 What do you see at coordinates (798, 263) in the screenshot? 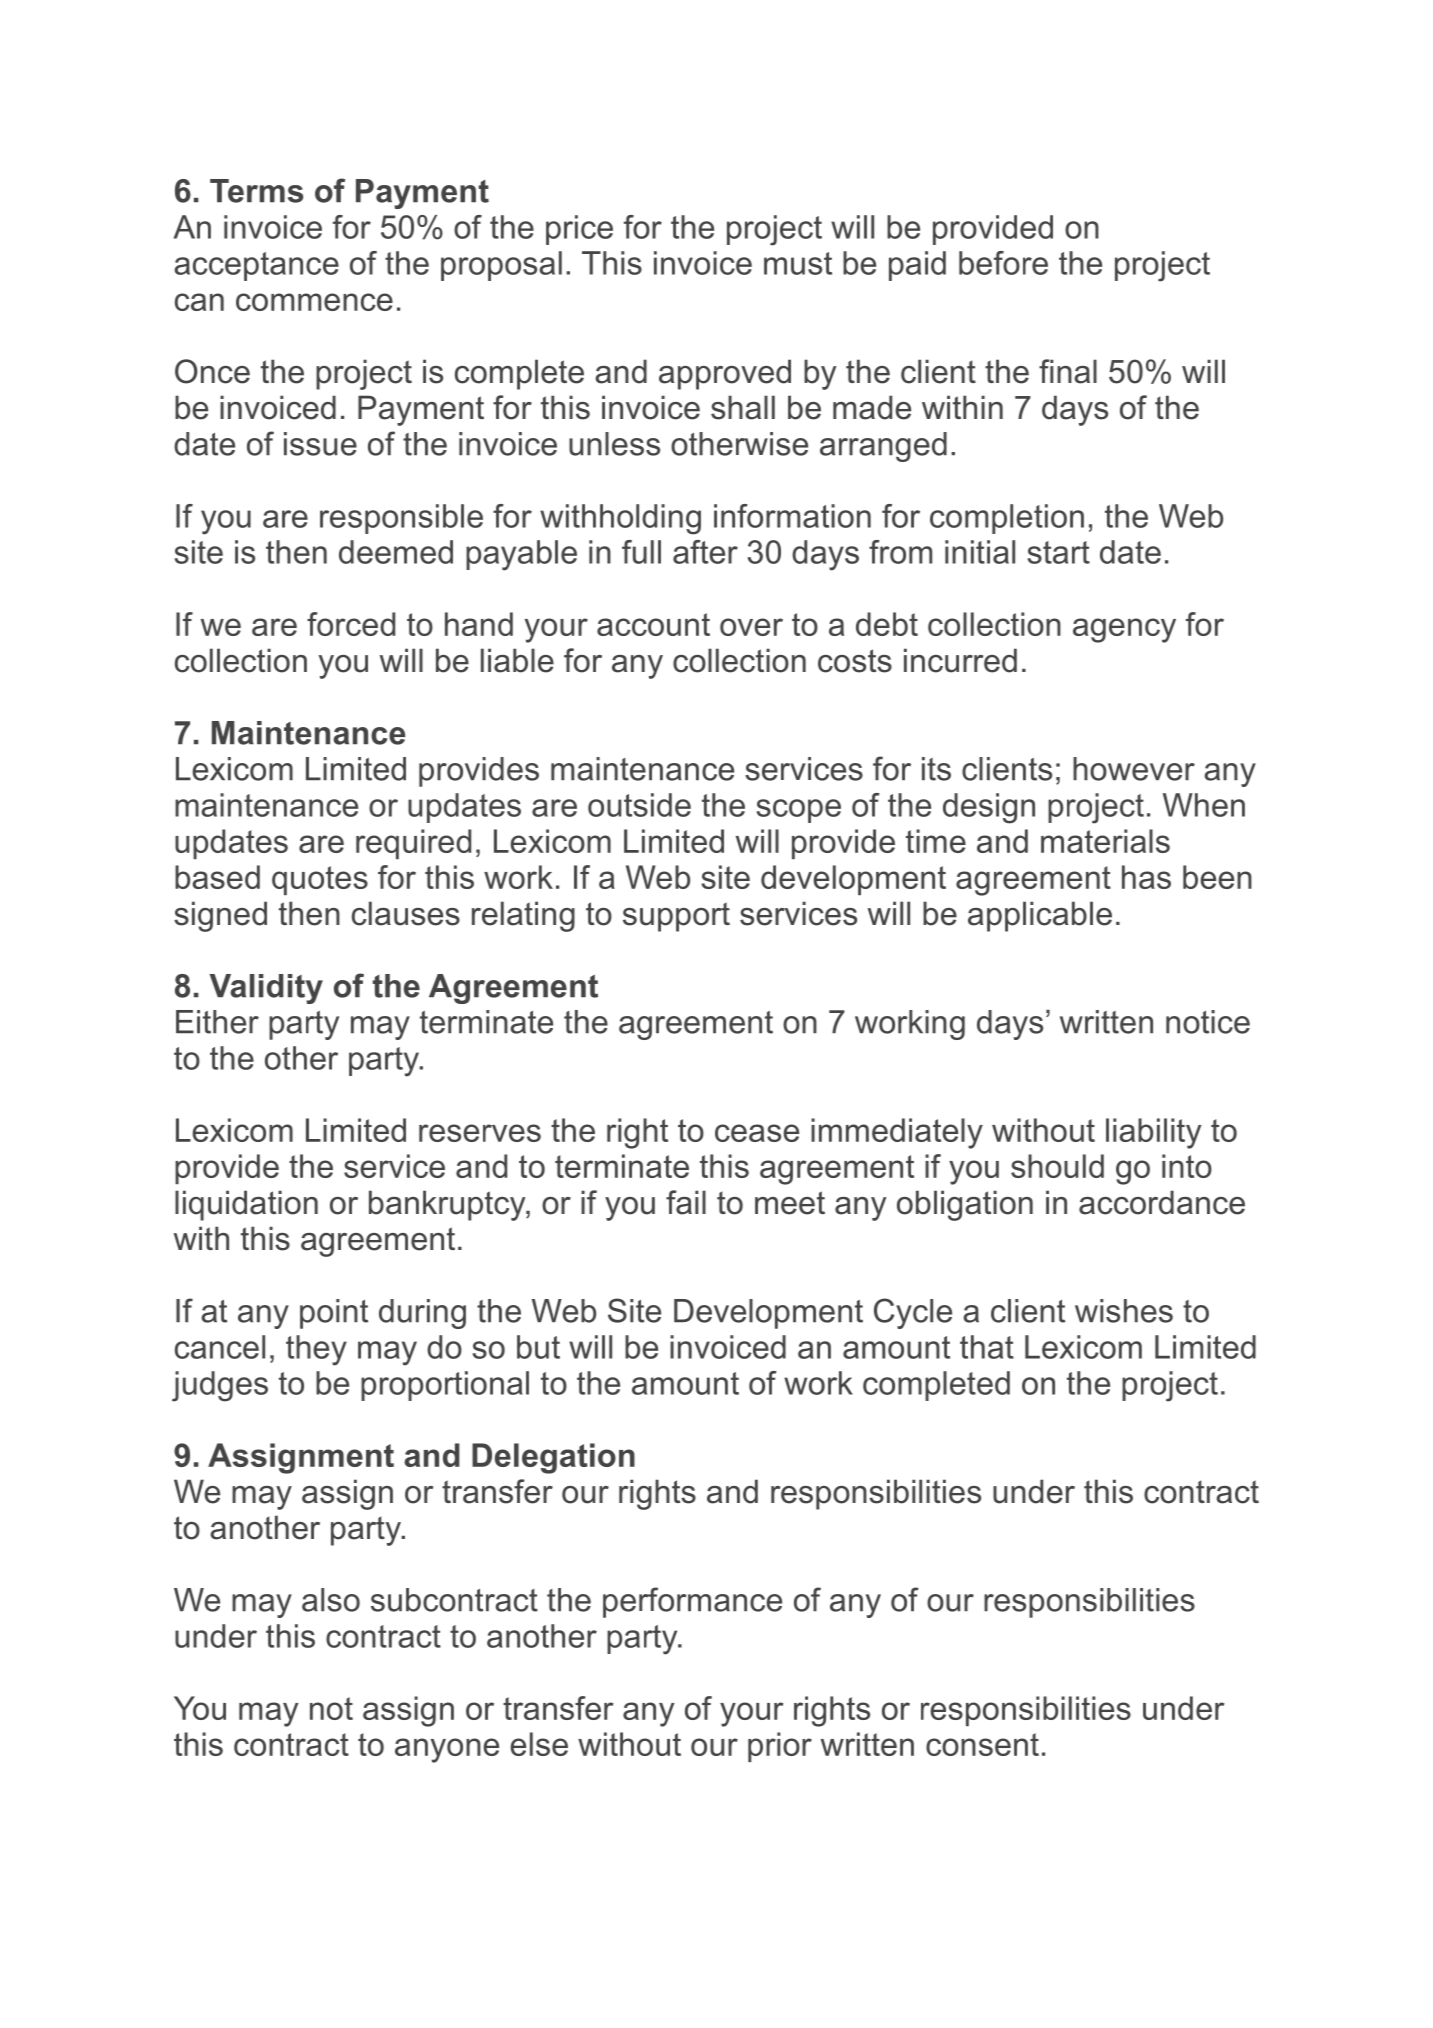
I see `must` at bounding box center [798, 263].
